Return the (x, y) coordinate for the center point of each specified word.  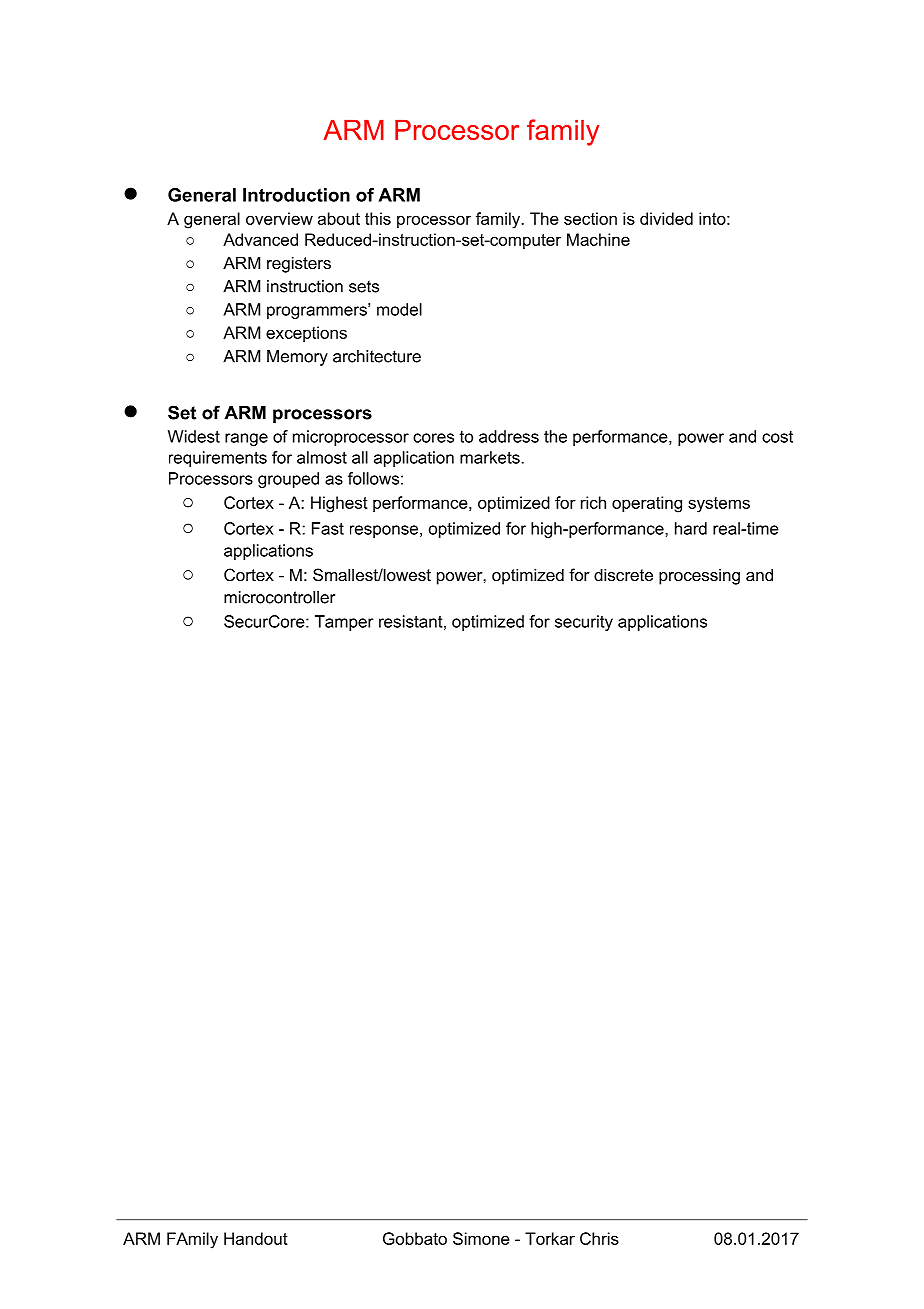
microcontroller (279, 597)
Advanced (260, 239)
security (584, 623)
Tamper (344, 623)
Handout (256, 1238)
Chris (599, 1238)
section (590, 218)
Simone (481, 1238)
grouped (288, 480)
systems (719, 505)
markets (491, 457)
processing (699, 576)
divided (666, 218)
